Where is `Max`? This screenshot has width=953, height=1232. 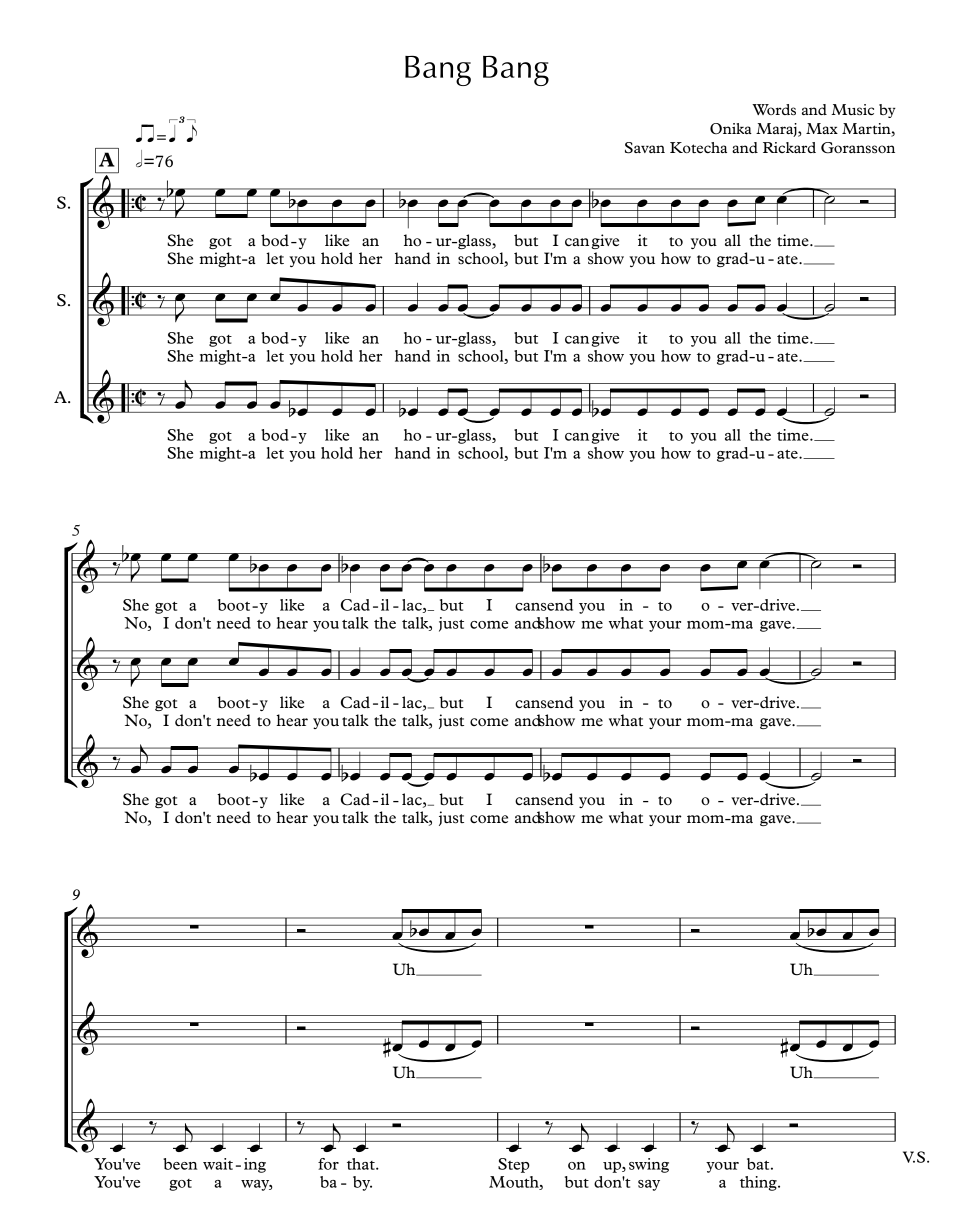
Max is located at coordinates (822, 128).
